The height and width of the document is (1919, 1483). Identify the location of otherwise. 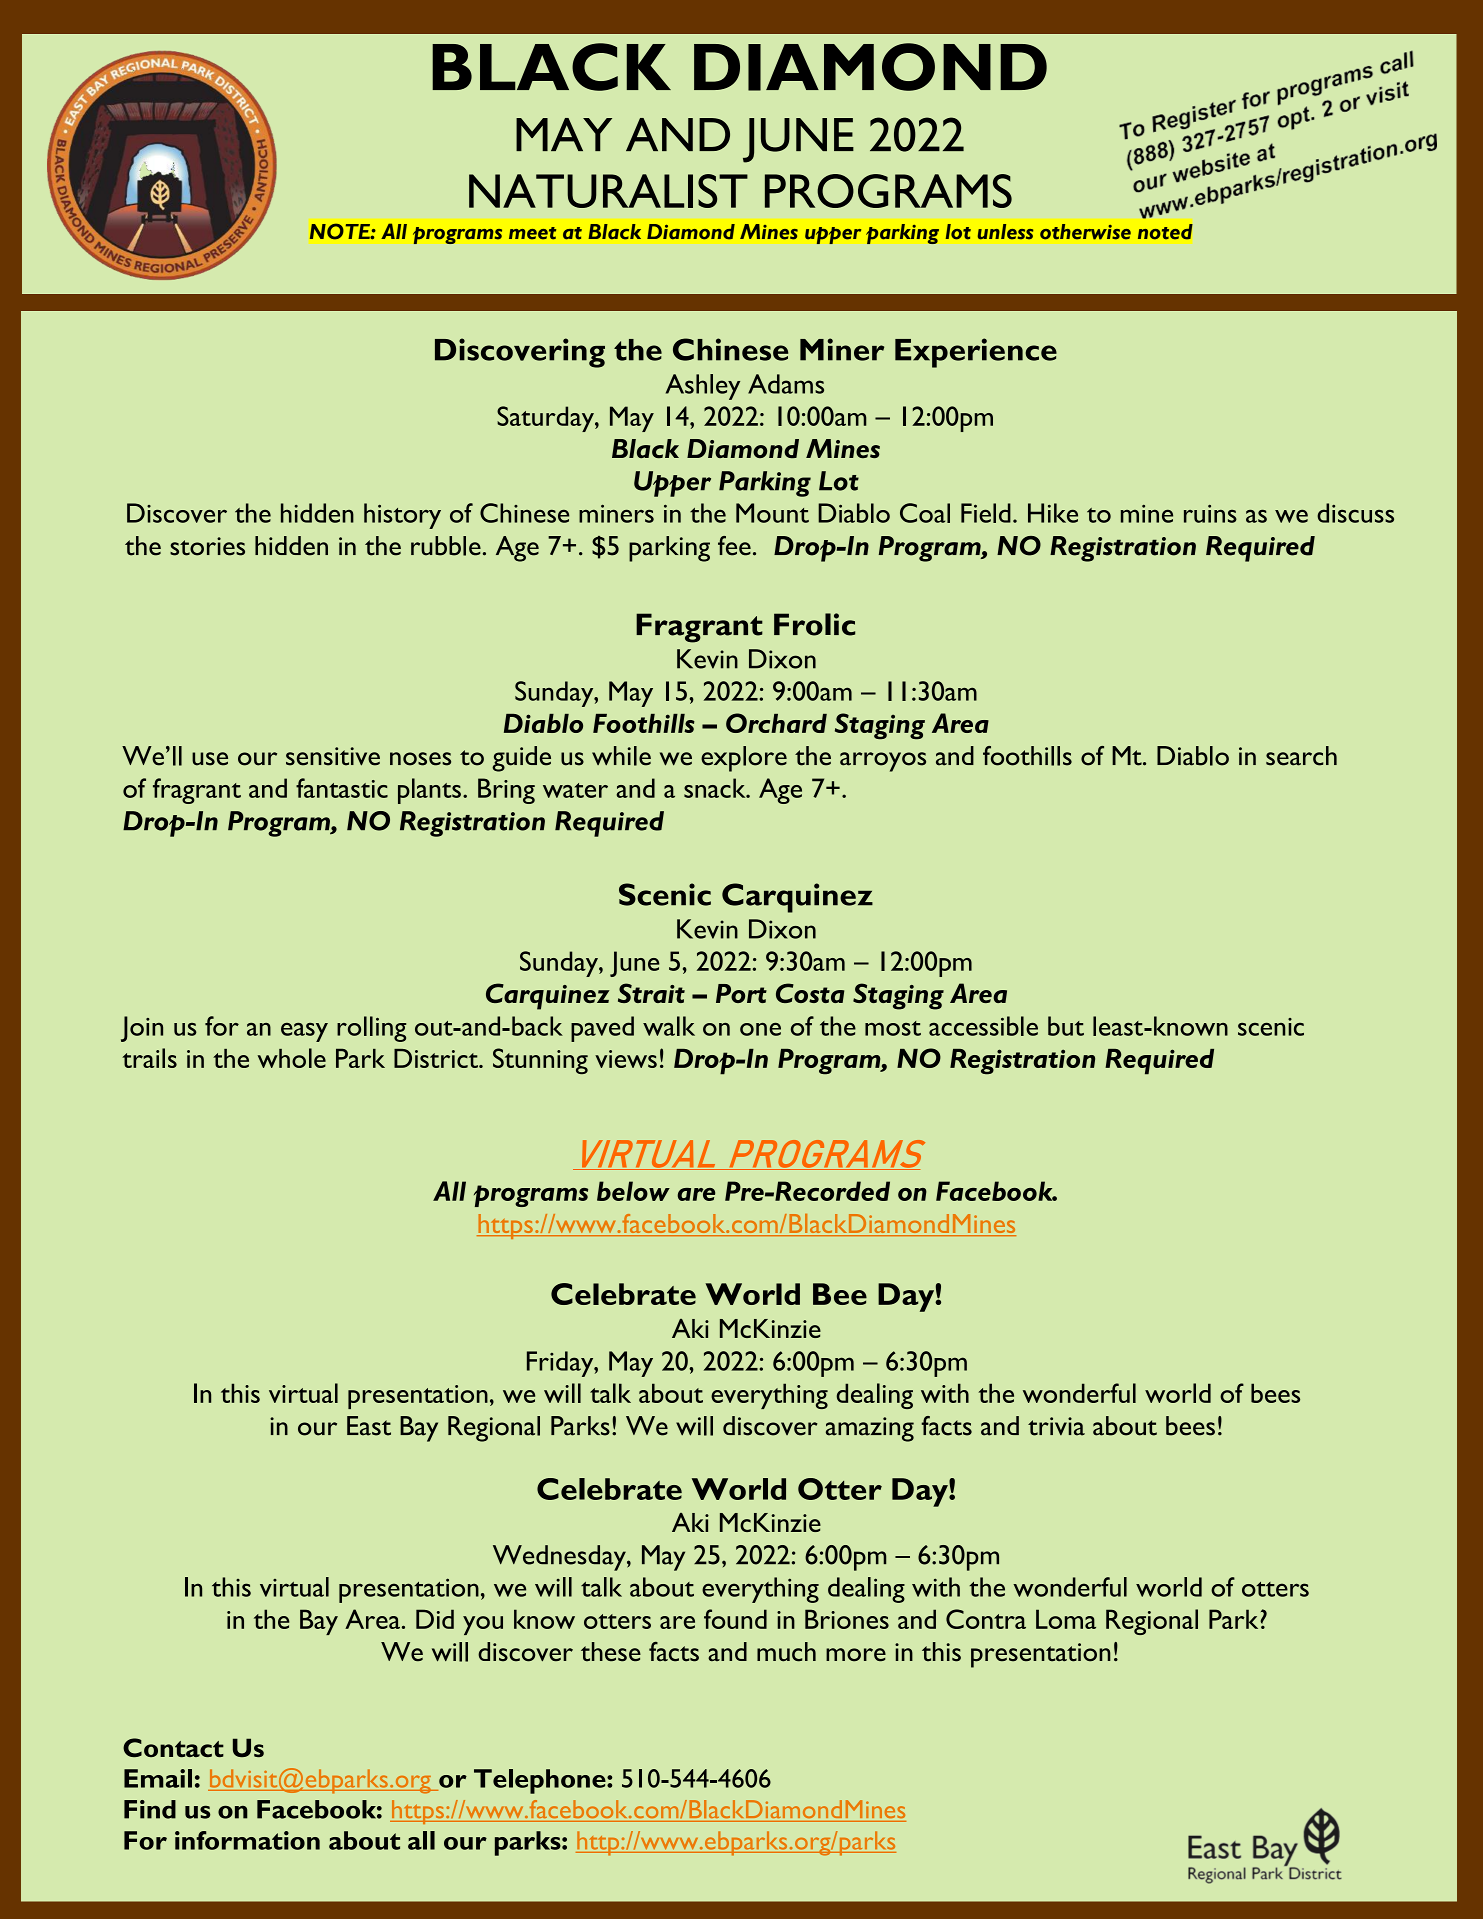
(1085, 232).
